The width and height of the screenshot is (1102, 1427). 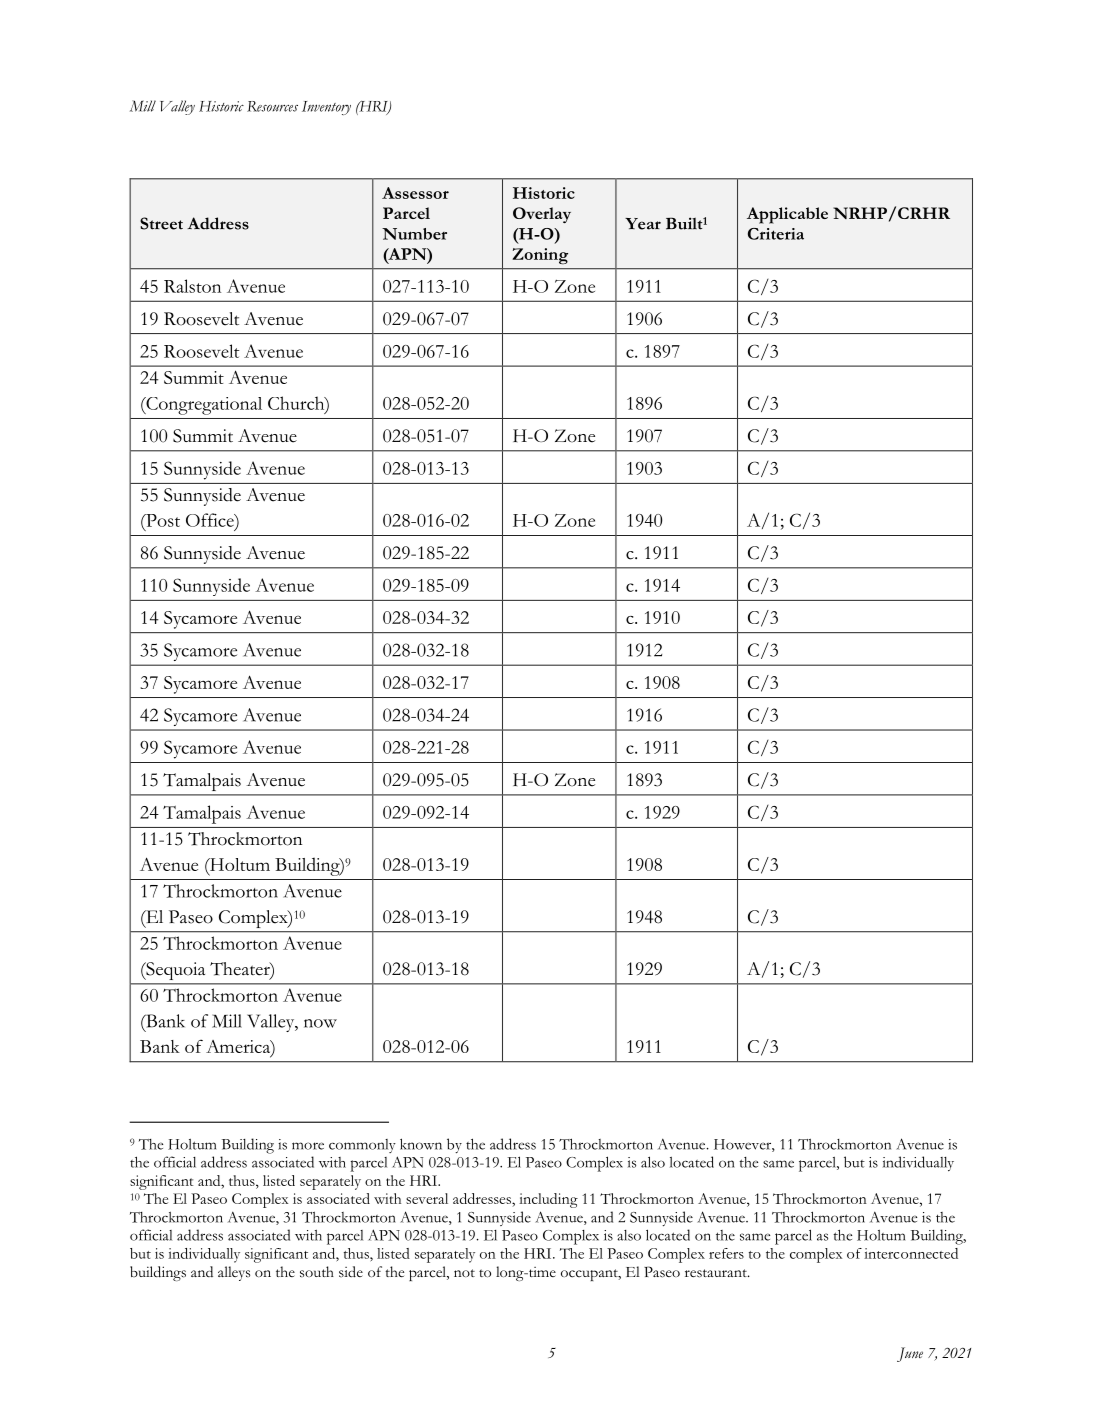 What do you see at coordinates (542, 215) in the screenshot?
I see `Overlay` at bounding box center [542, 215].
